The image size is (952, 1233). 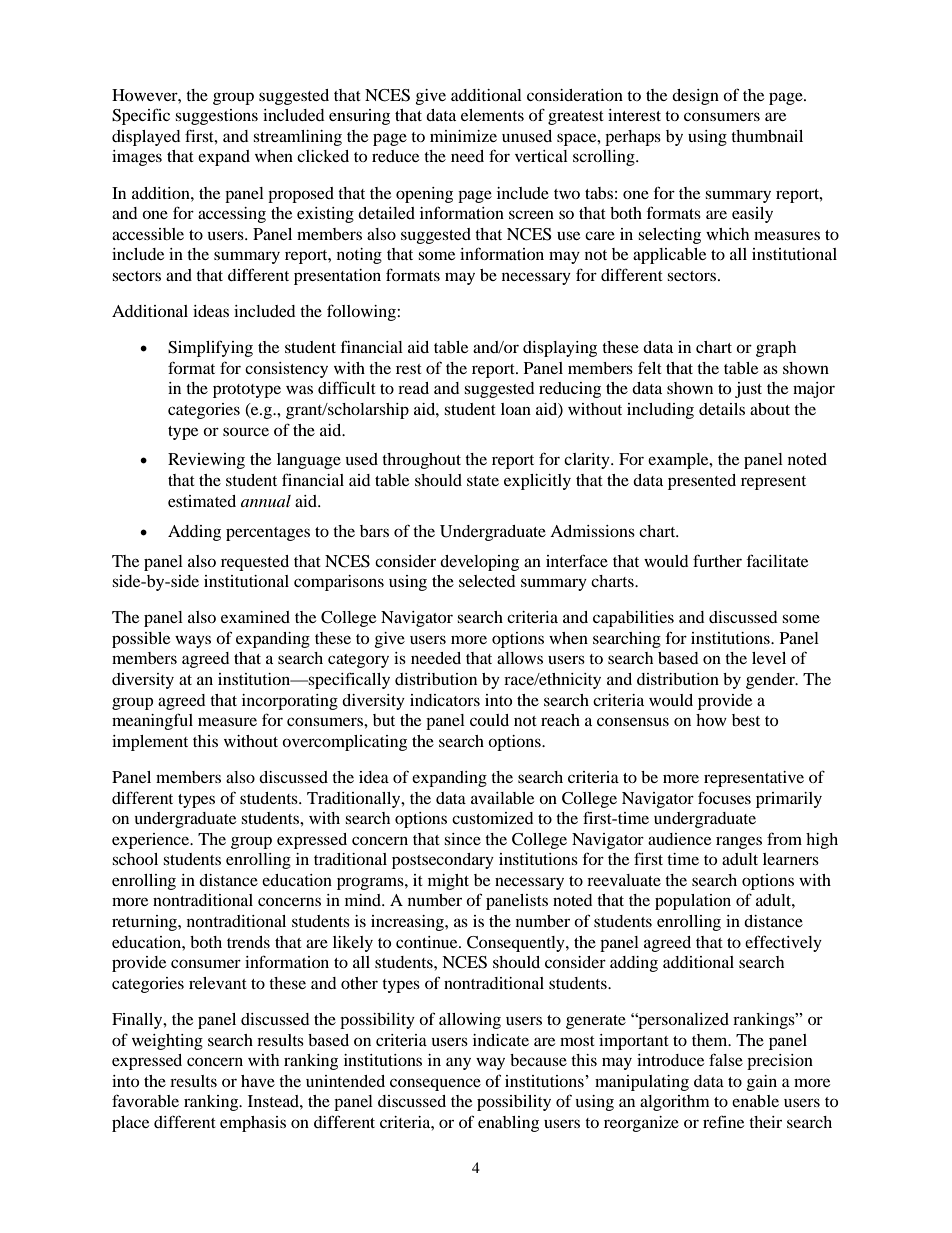 What do you see at coordinates (702, 482) in the screenshot?
I see `presented` at bounding box center [702, 482].
